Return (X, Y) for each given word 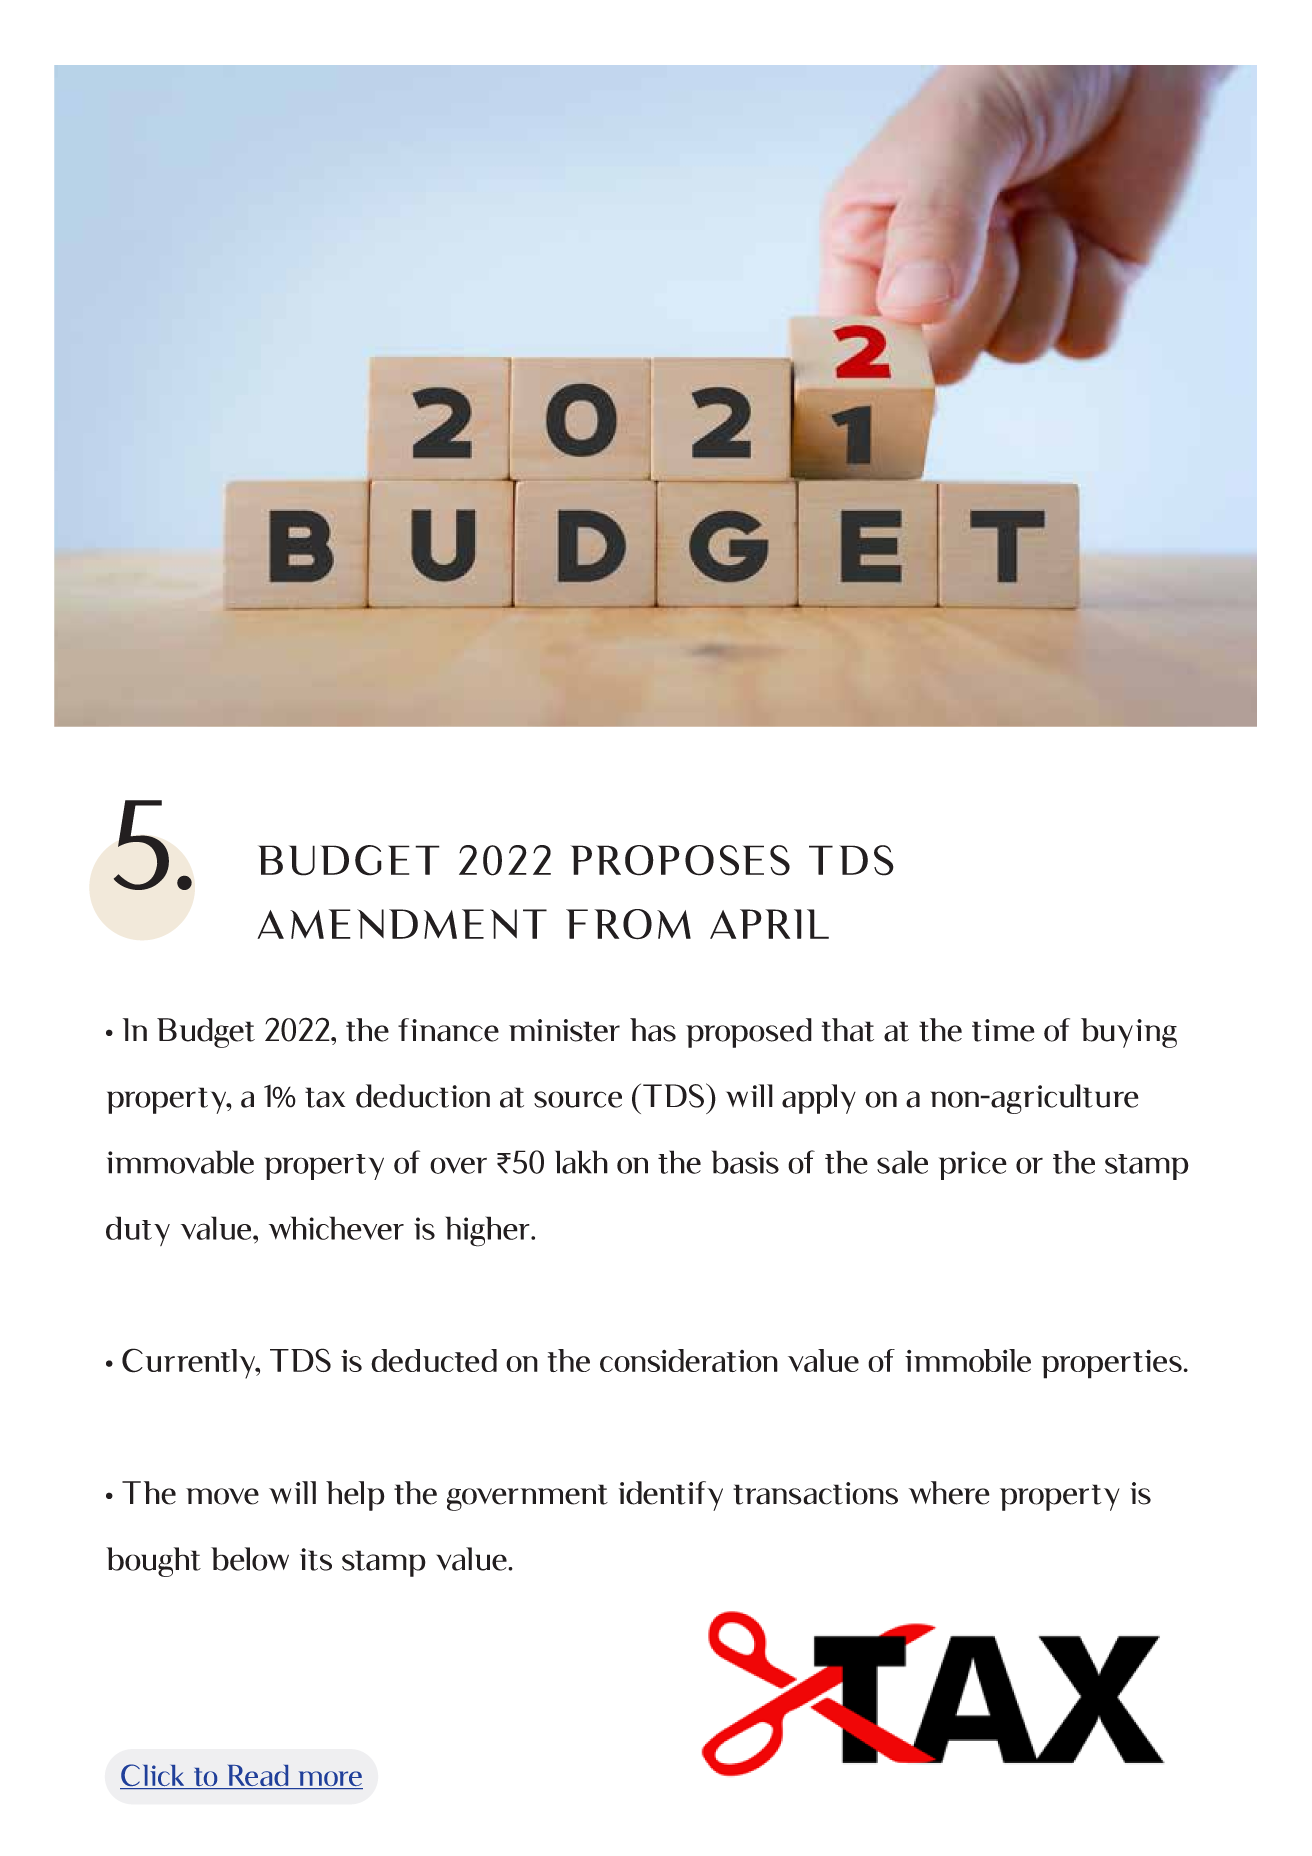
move (222, 1496)
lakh (581, 1162)
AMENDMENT (402, 924)
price (973, 1165)
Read (257, 1777)
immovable (180, 1162)
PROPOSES (680, 860)
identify (671, 1496)
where (949, 1493)
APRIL (769, 924)
